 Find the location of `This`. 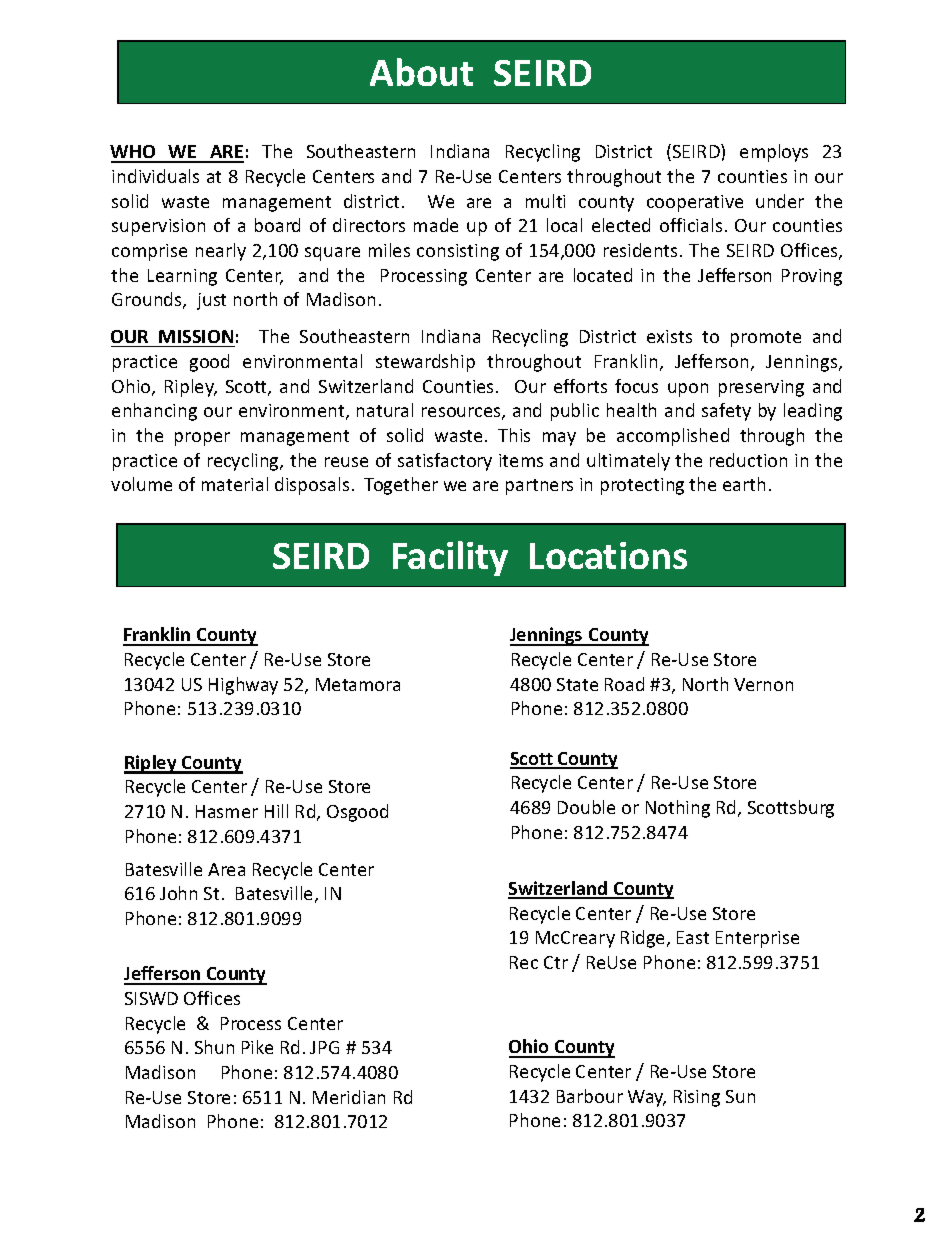

This is located at coordinates (514, 435).
